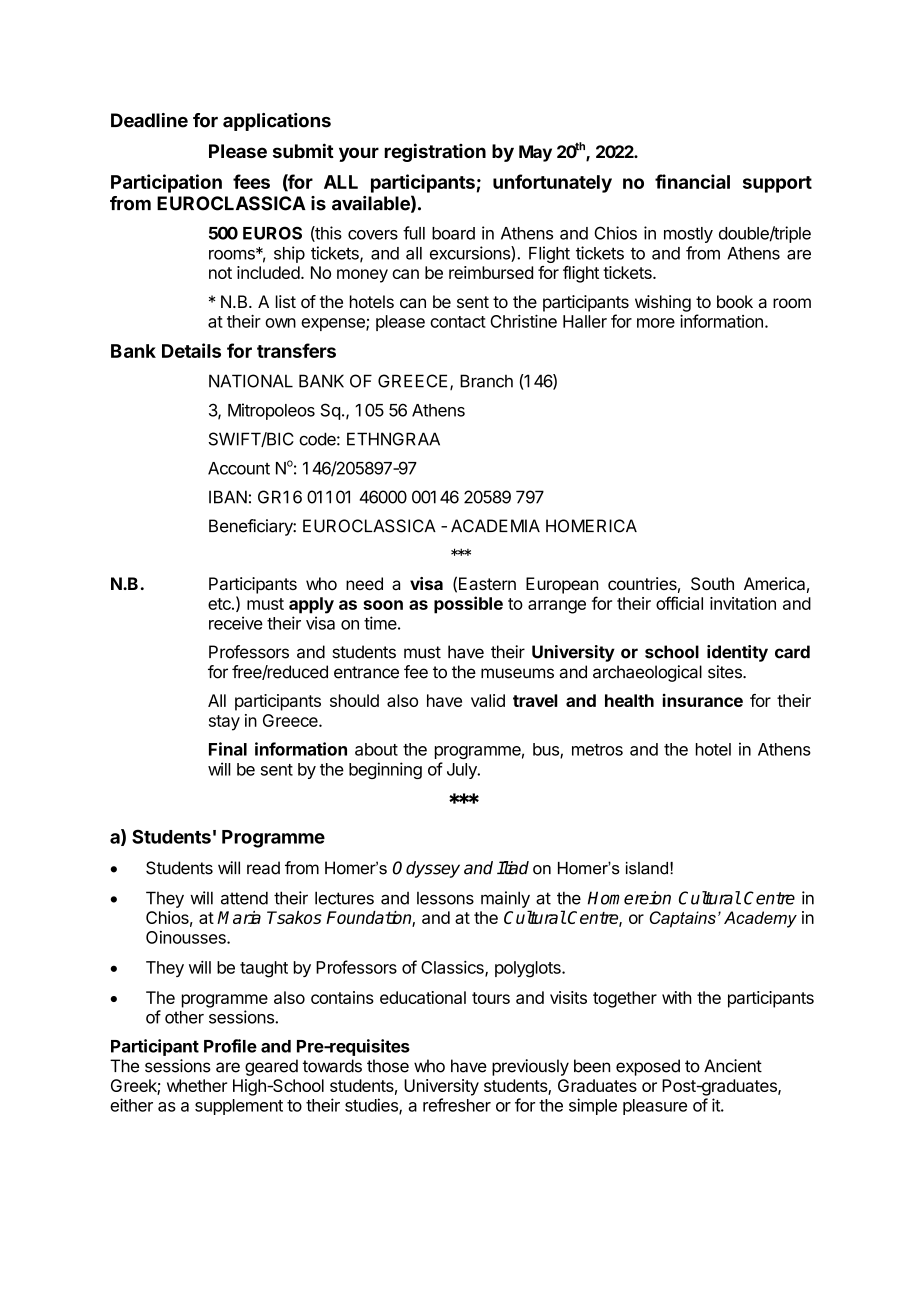 The image size is (924, 1308). Describe the element at coordinates (228, 749) in the document. I see `Final` at that location.
